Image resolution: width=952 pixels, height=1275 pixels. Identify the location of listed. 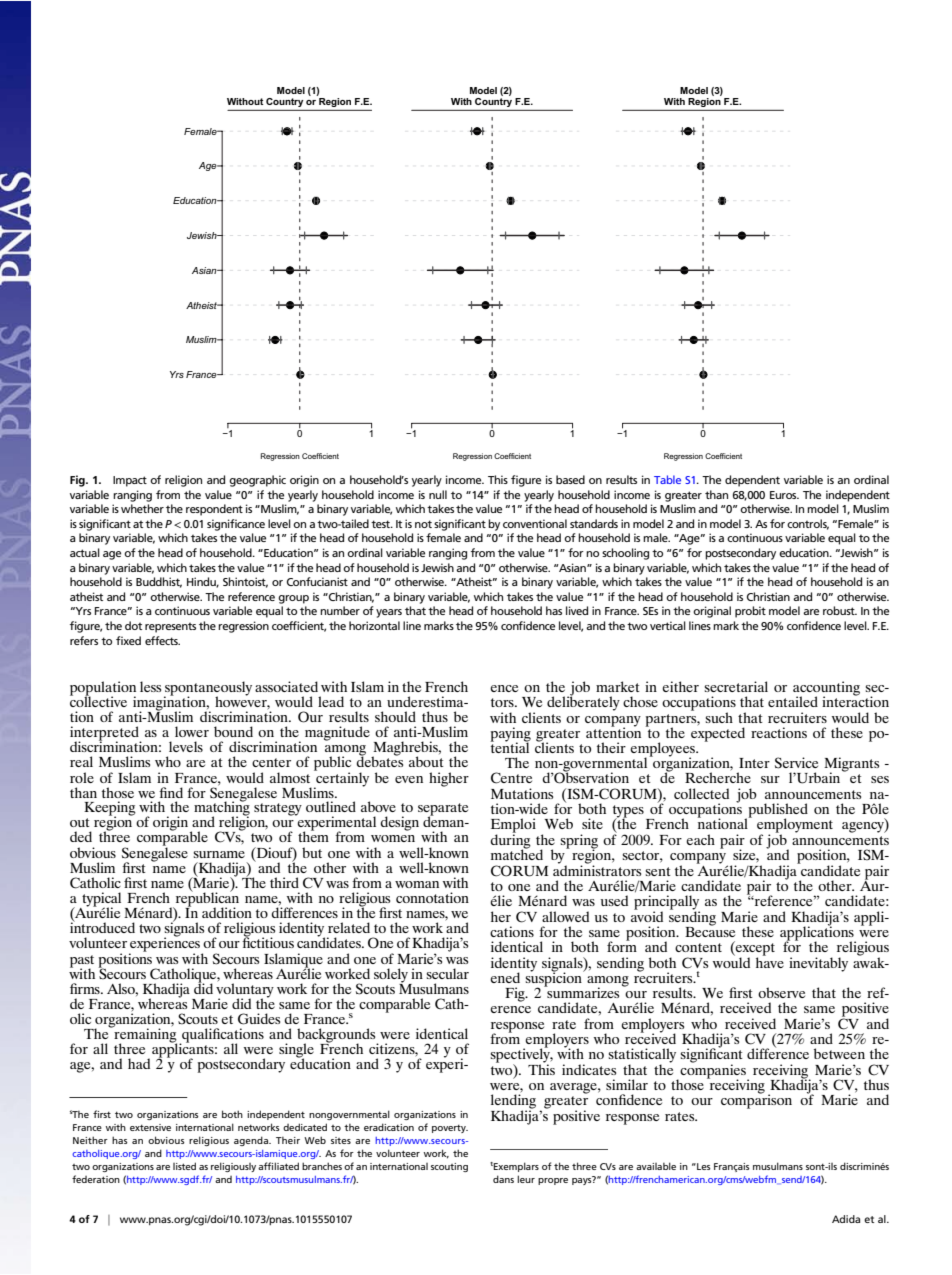
(184, 1166).
